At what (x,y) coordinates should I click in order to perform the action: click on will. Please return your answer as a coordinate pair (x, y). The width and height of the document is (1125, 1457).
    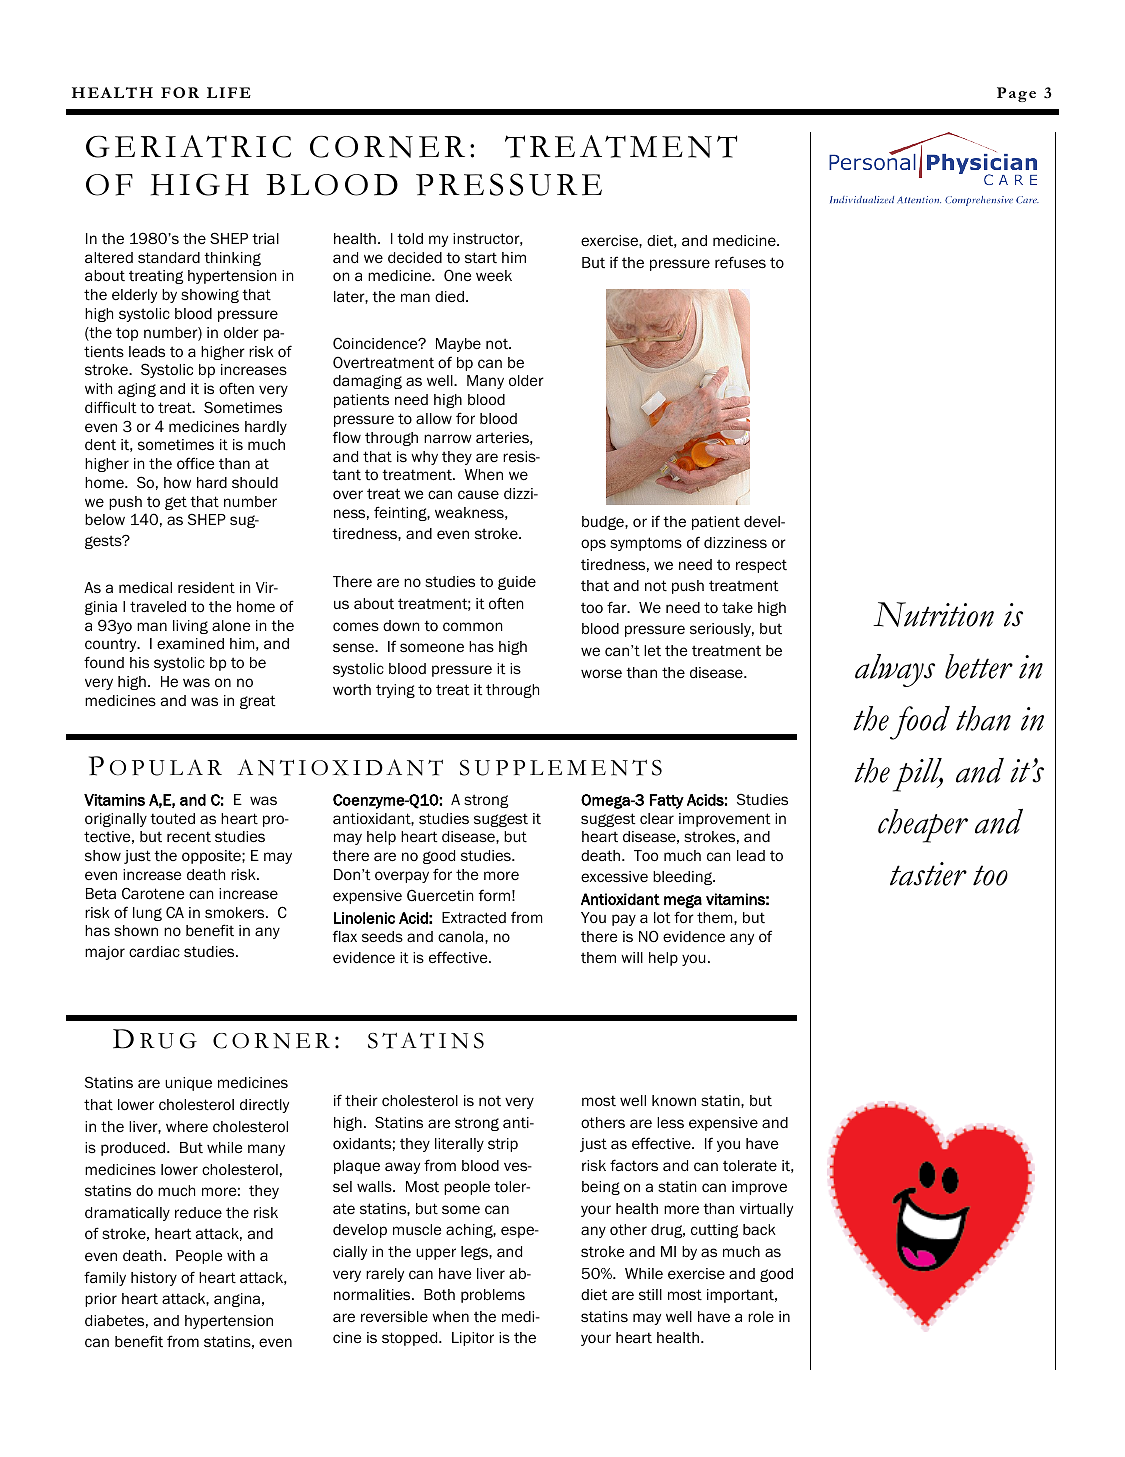
    Looking at the image, I should click on (632, 957).
